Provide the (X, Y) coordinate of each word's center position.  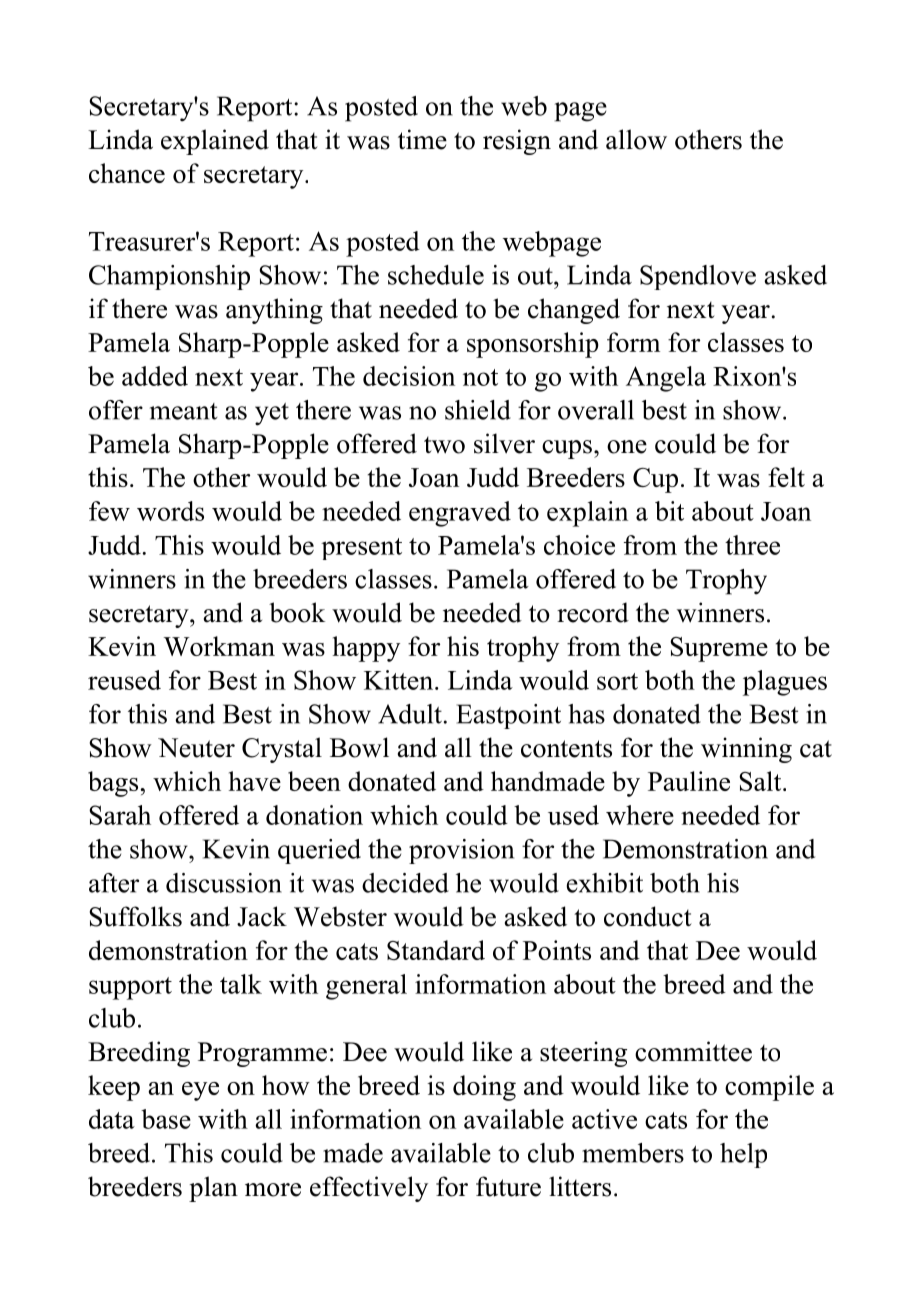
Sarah (120, 815)
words (170, 511)
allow (636, 139)
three (752, 545)
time (422, 139)
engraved (460, 514)
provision (461, 851)
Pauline (689, 781)
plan (213, 1189)
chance (127, 173)
